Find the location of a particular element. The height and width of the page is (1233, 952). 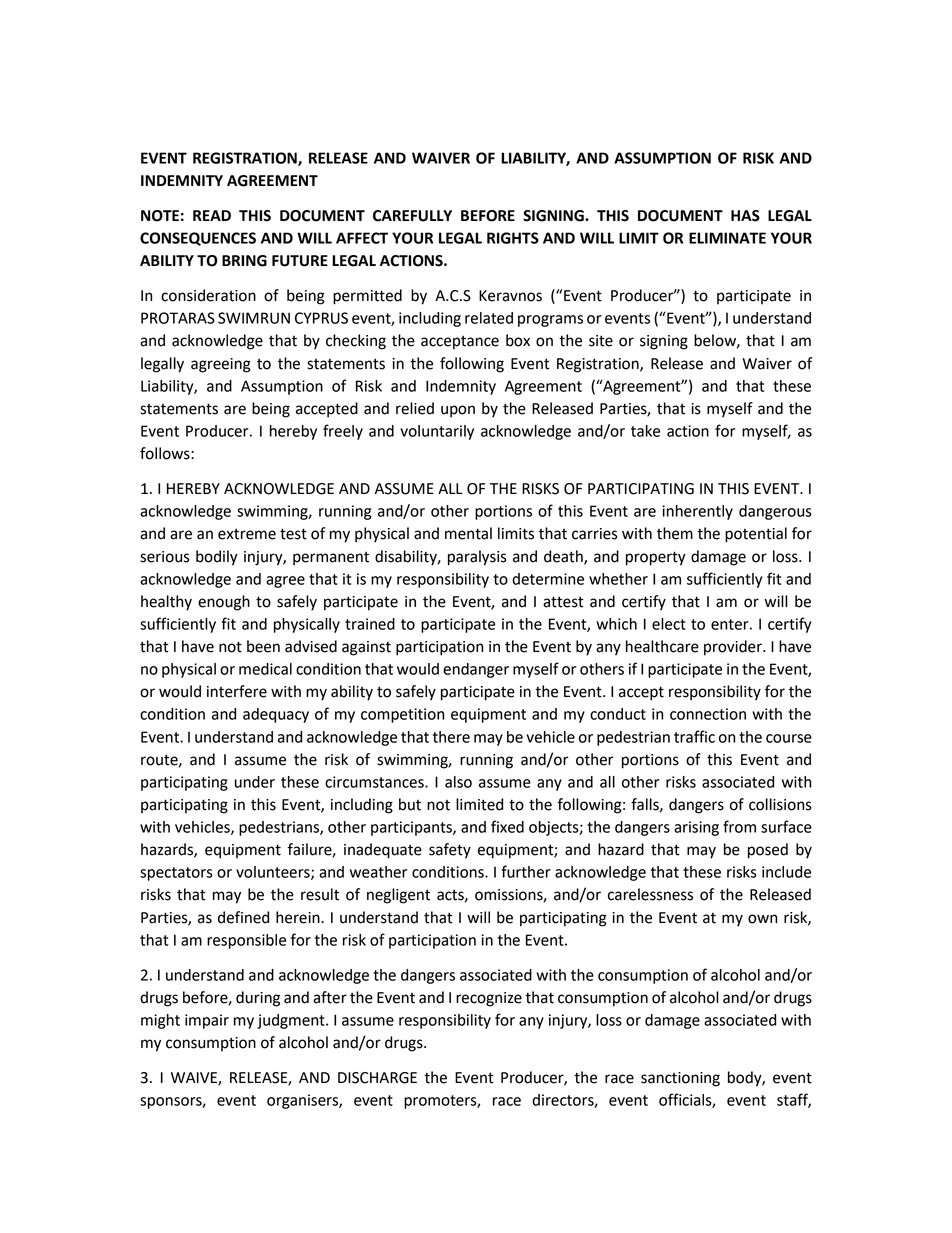

BRING is located at coordinates (244, 261).
